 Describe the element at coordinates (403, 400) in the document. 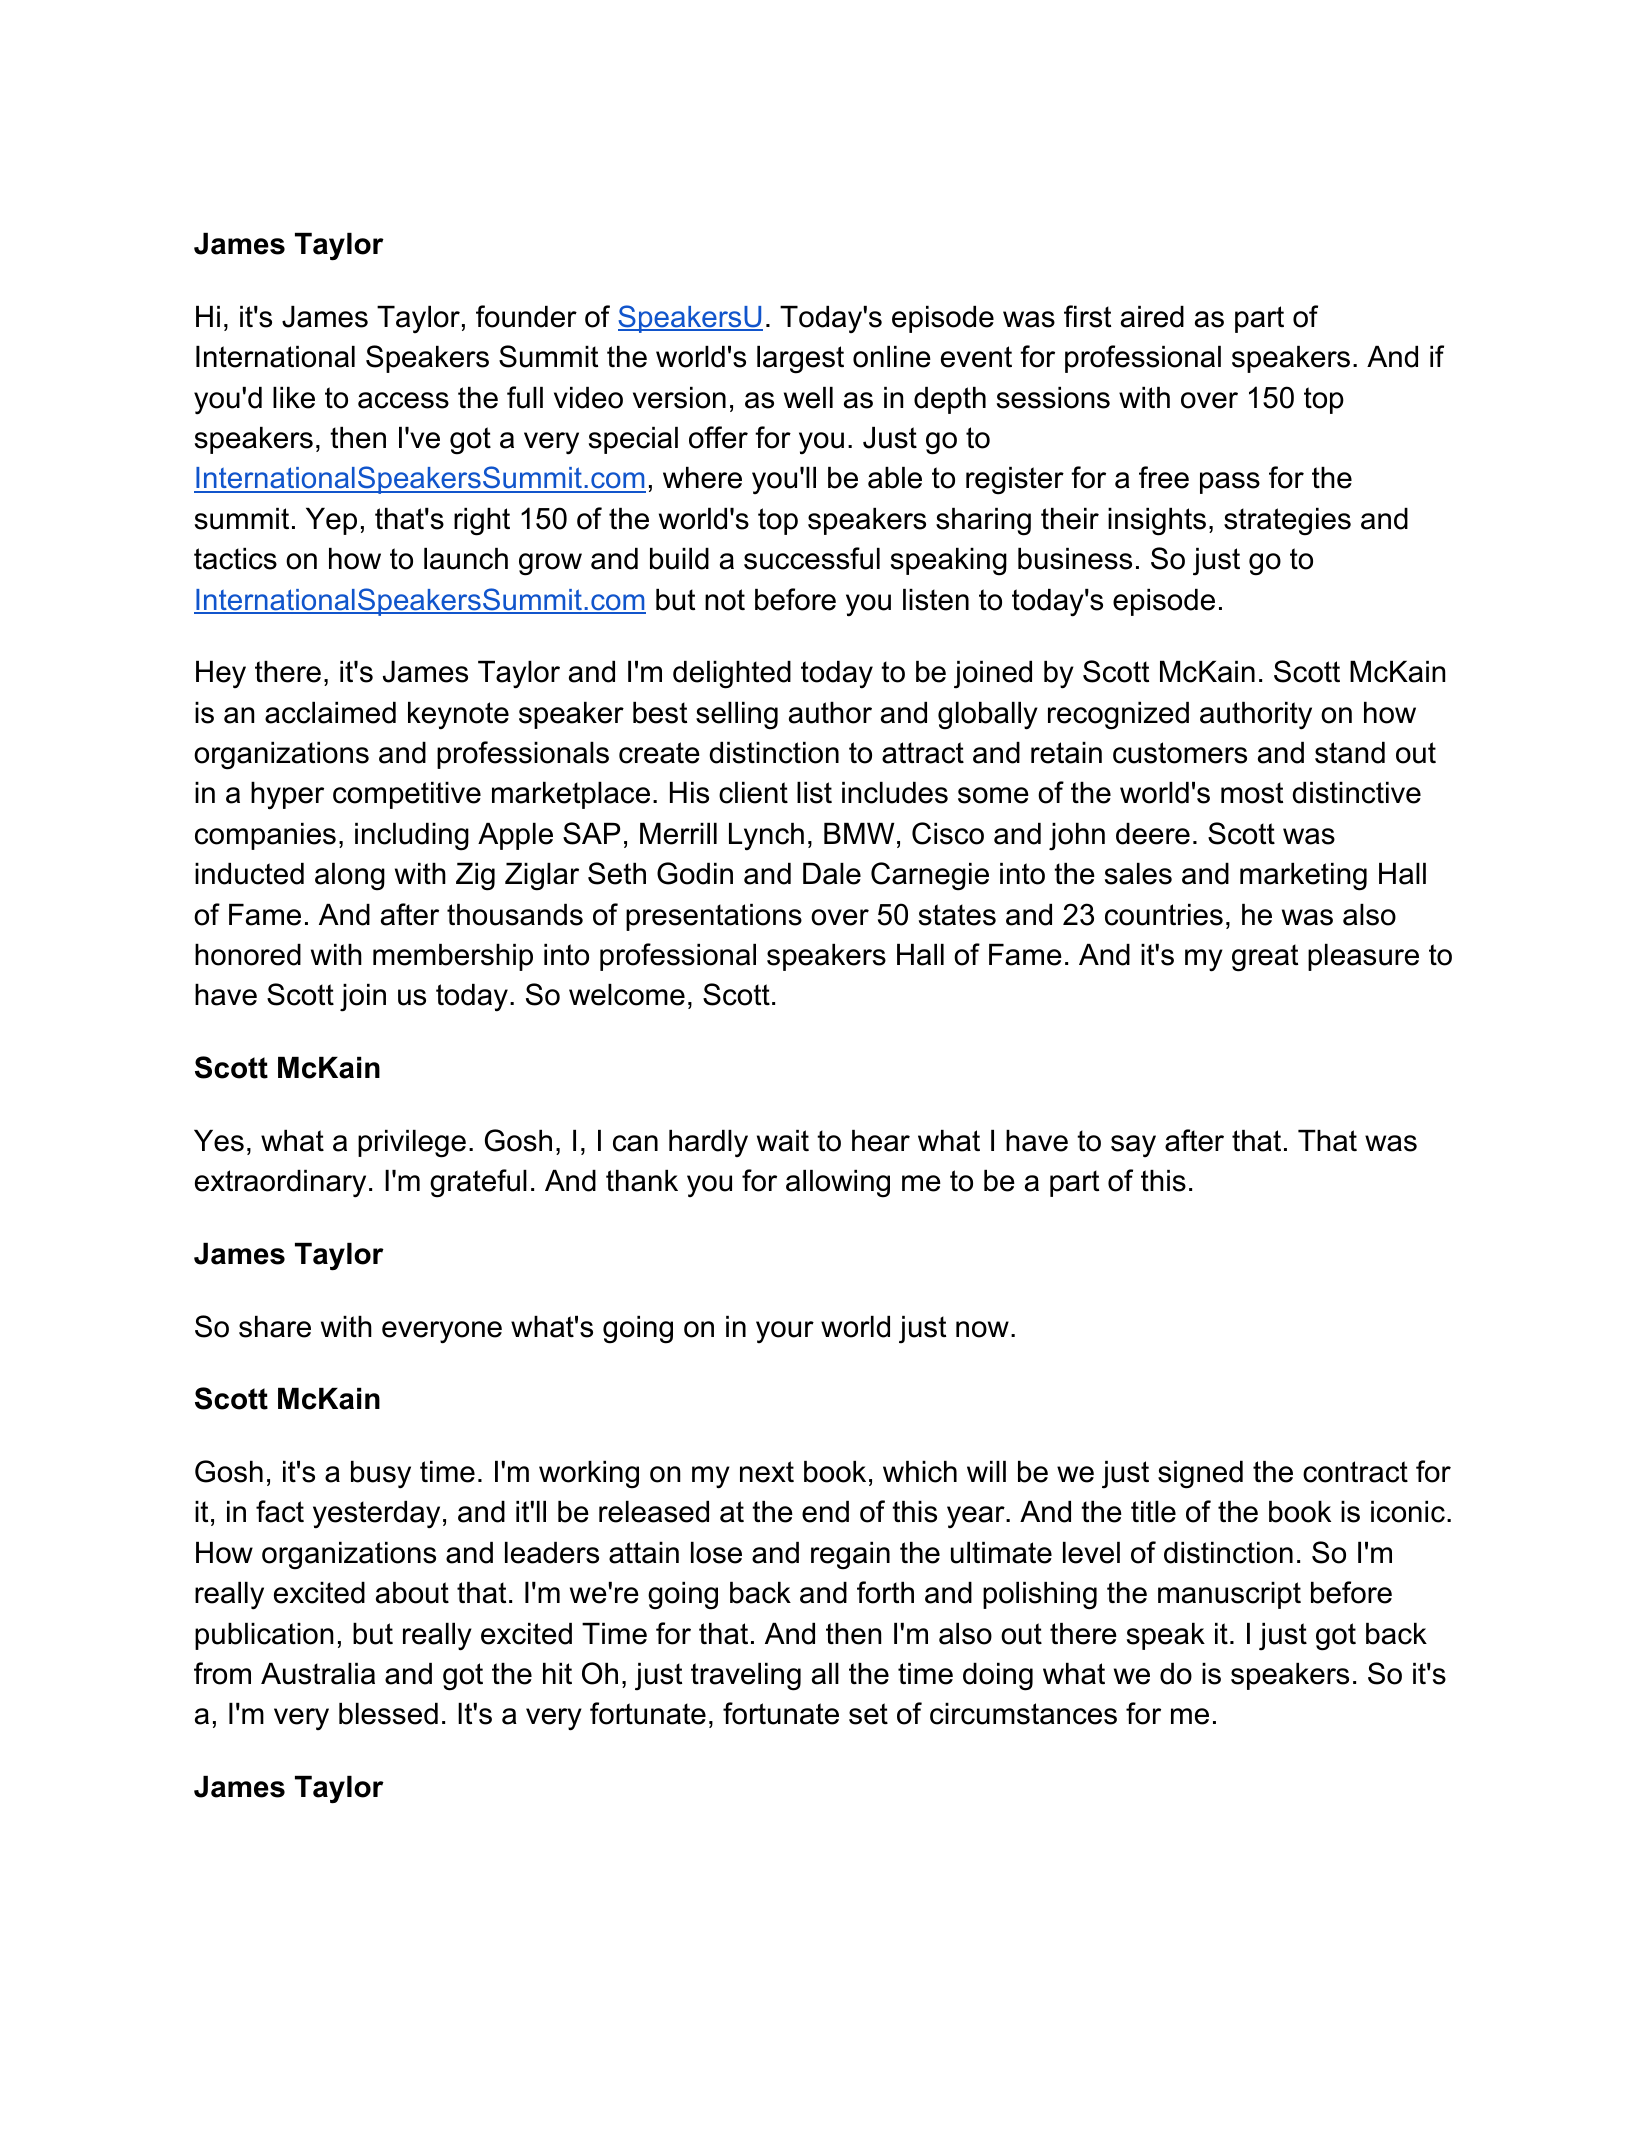

I see `access` at that location.
